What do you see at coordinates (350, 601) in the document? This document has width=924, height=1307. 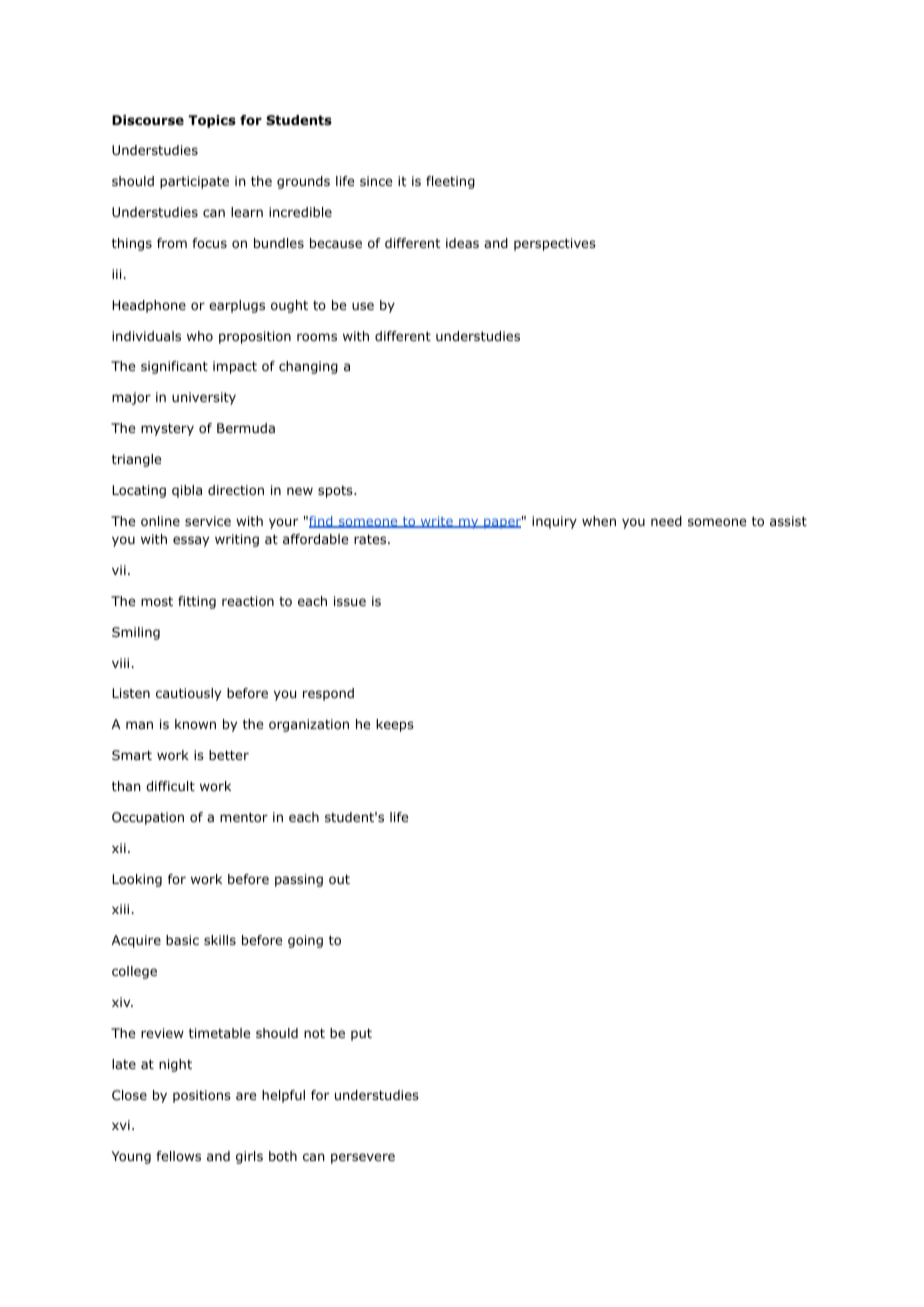 I see `issue` at bounding box center [350, 601].
